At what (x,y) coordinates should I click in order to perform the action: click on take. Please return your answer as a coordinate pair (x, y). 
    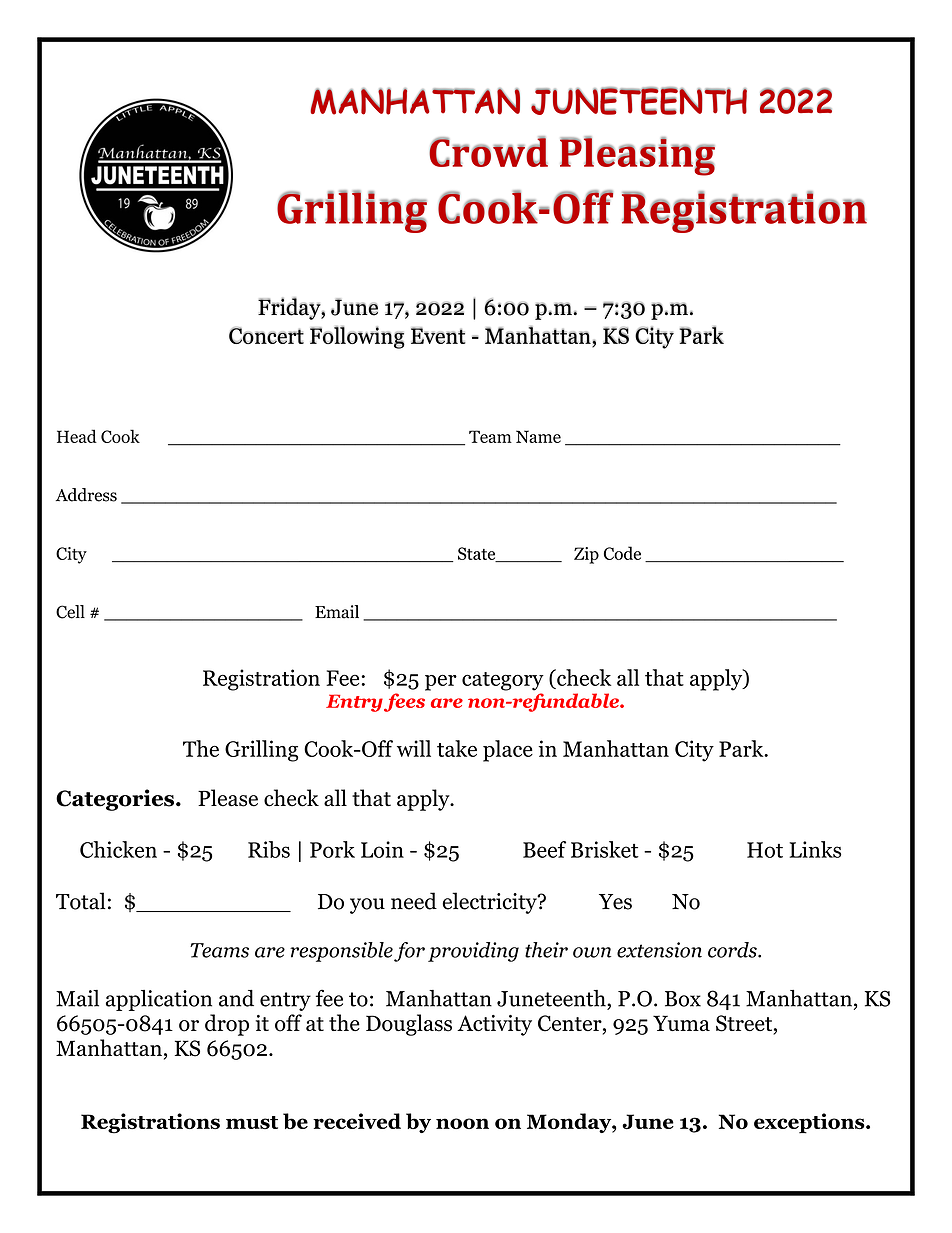
    Looking at the image, I should click on (457, 748).
